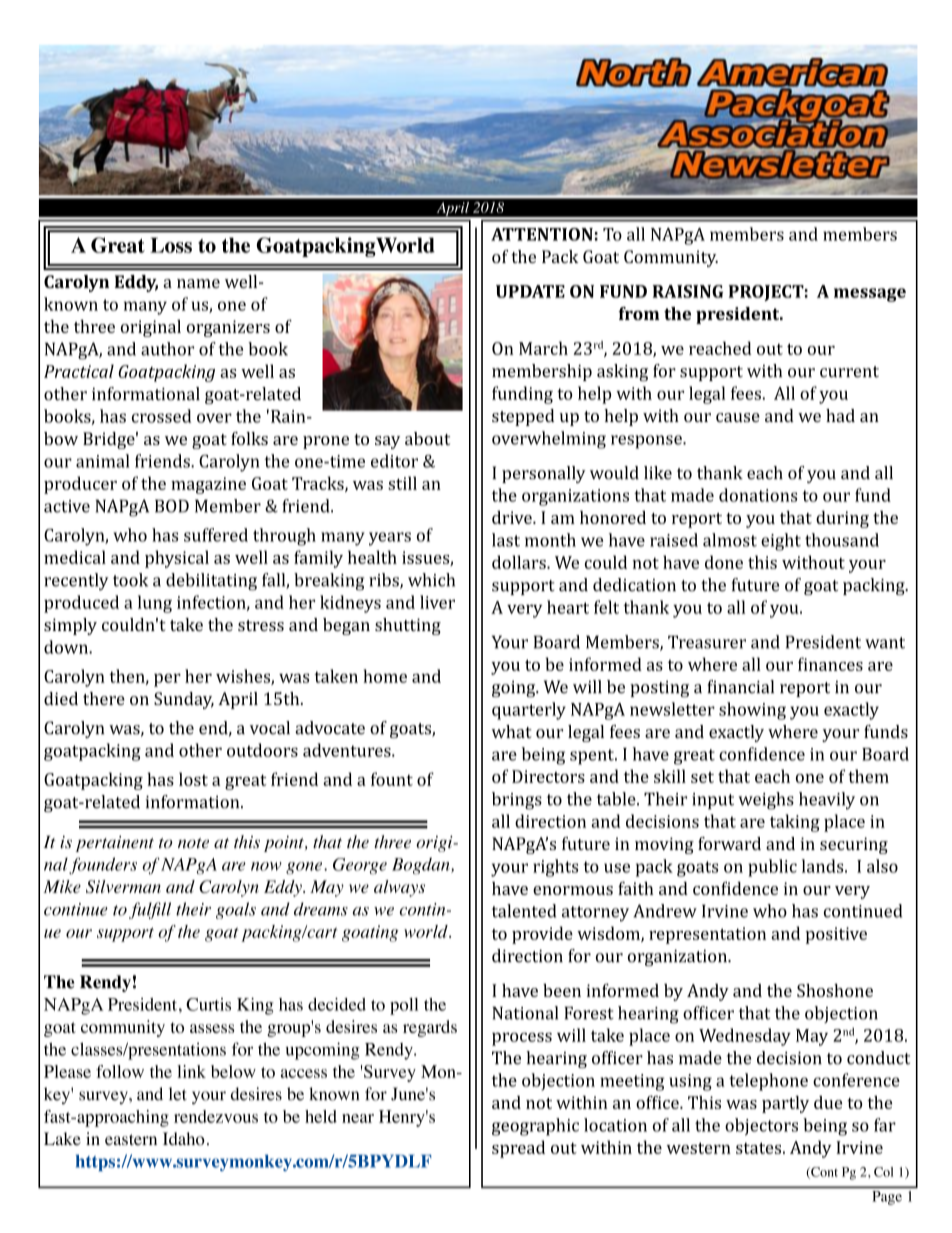 This page has height=1233, width=952. Describe the element at coordinates (422, 866) in the page. I see `Bogdan` at that location.
